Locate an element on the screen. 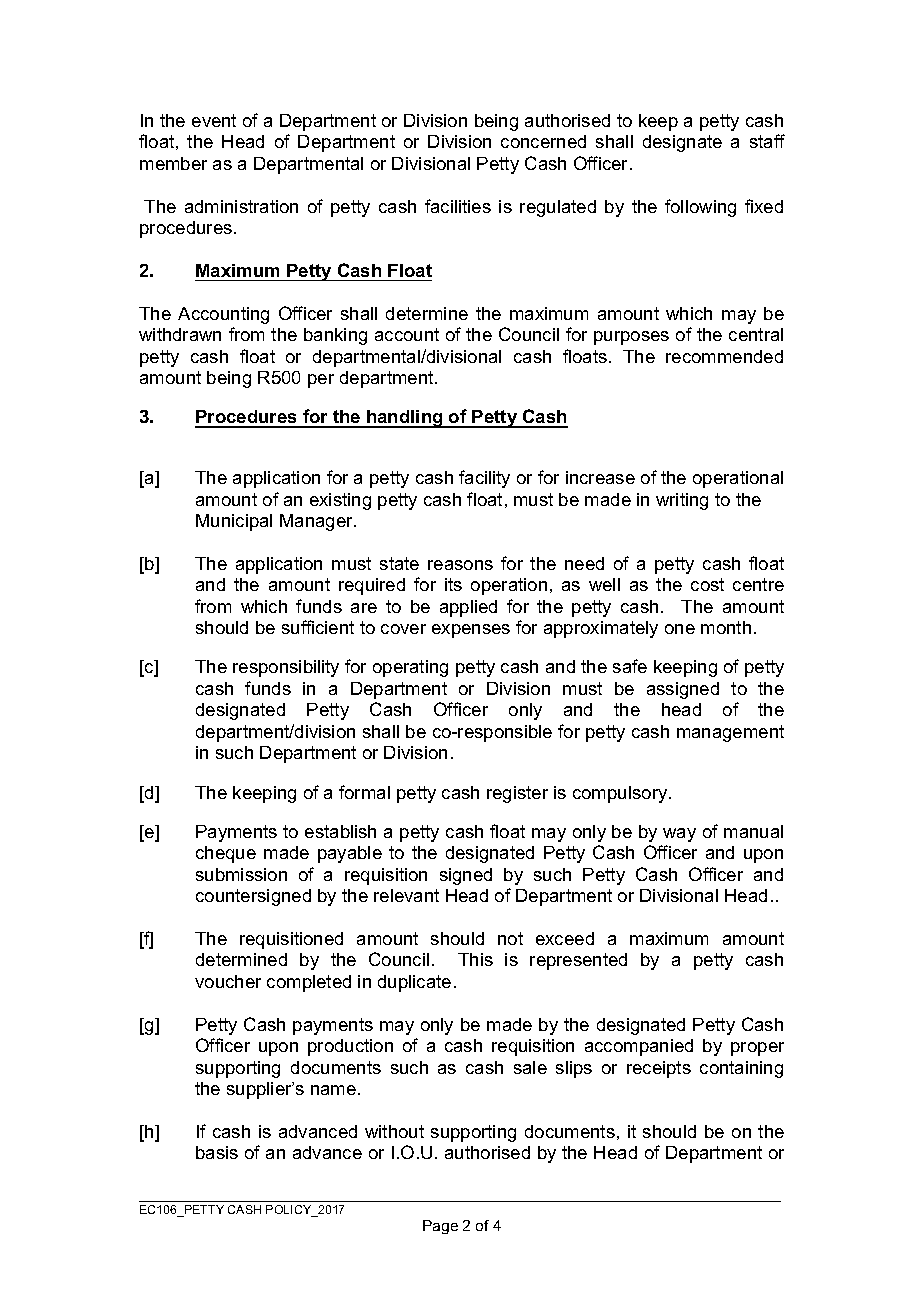  facilities is located at coordinates (458, 206).
